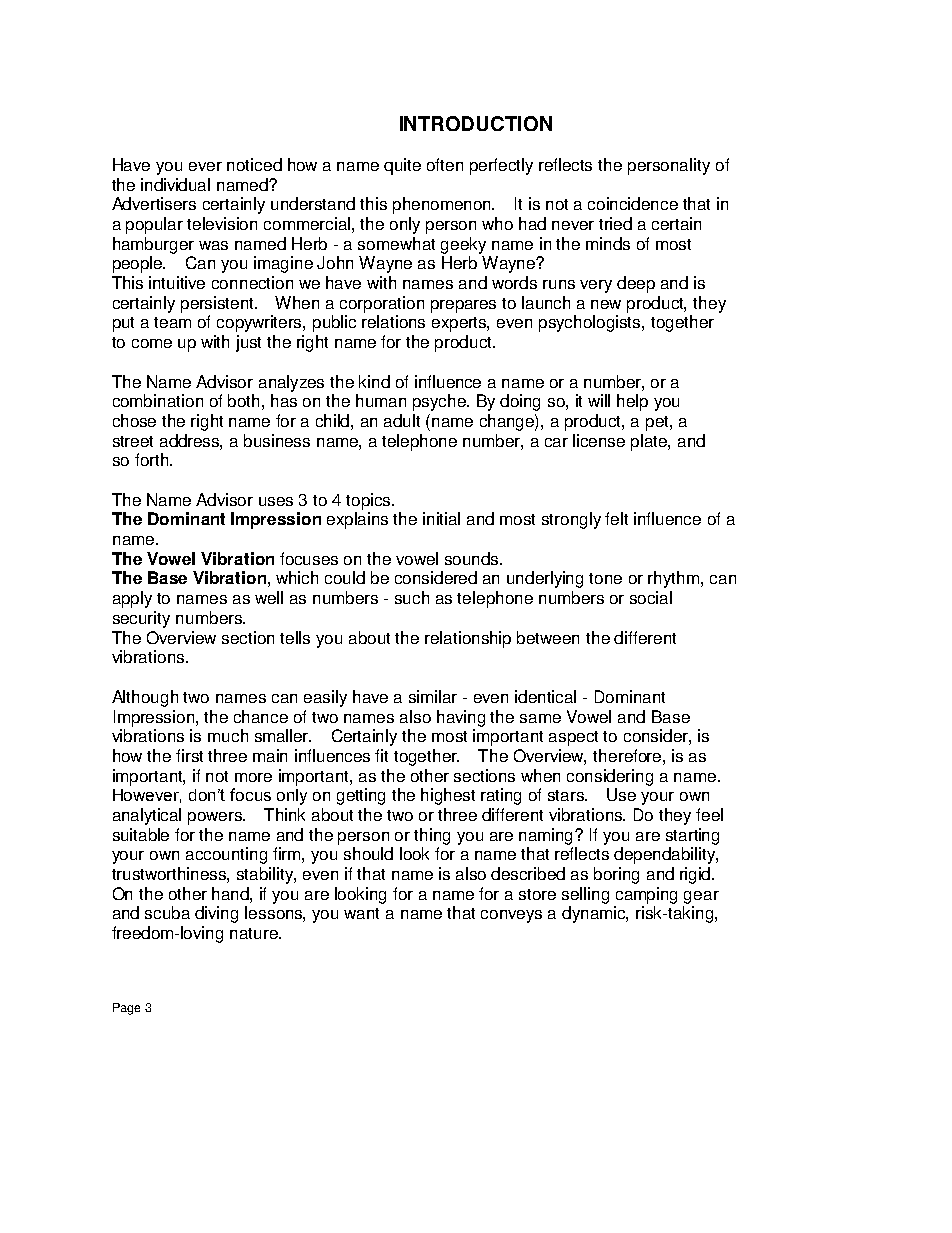  Describe the element at coordinates (632, 402) in the image. I see `help` at that location.
